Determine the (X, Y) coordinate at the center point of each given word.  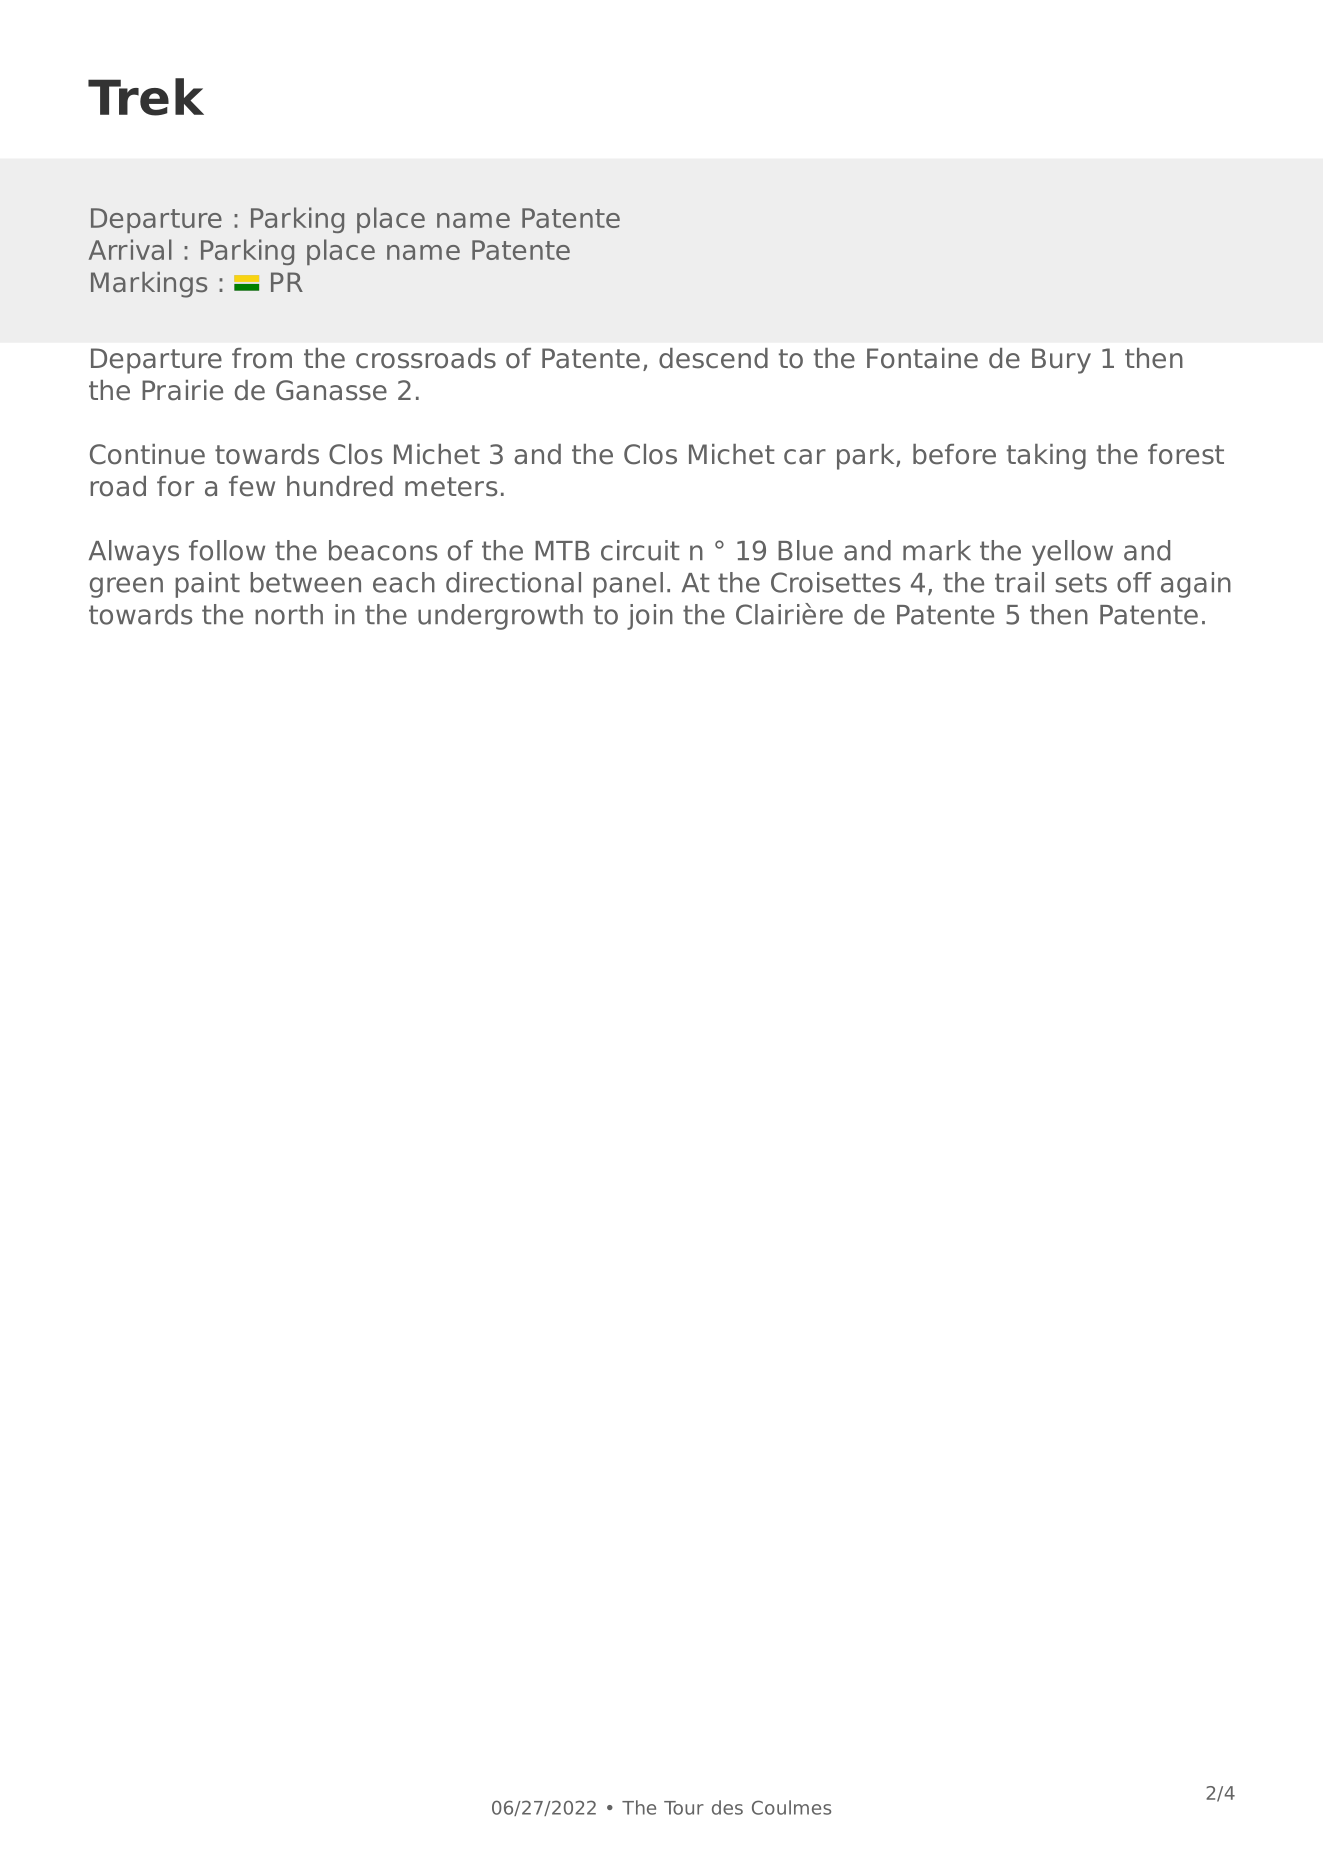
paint (207, 585)
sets (1081, 583)
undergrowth (500, 617)
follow (227, 550)
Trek (146, 97)
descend (713, 358)
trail (1019, 582)
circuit (640, 550)
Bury (1061, 361)
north (289, 614)
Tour (684, 1808)
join (650, 617)
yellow (1072, 553)
